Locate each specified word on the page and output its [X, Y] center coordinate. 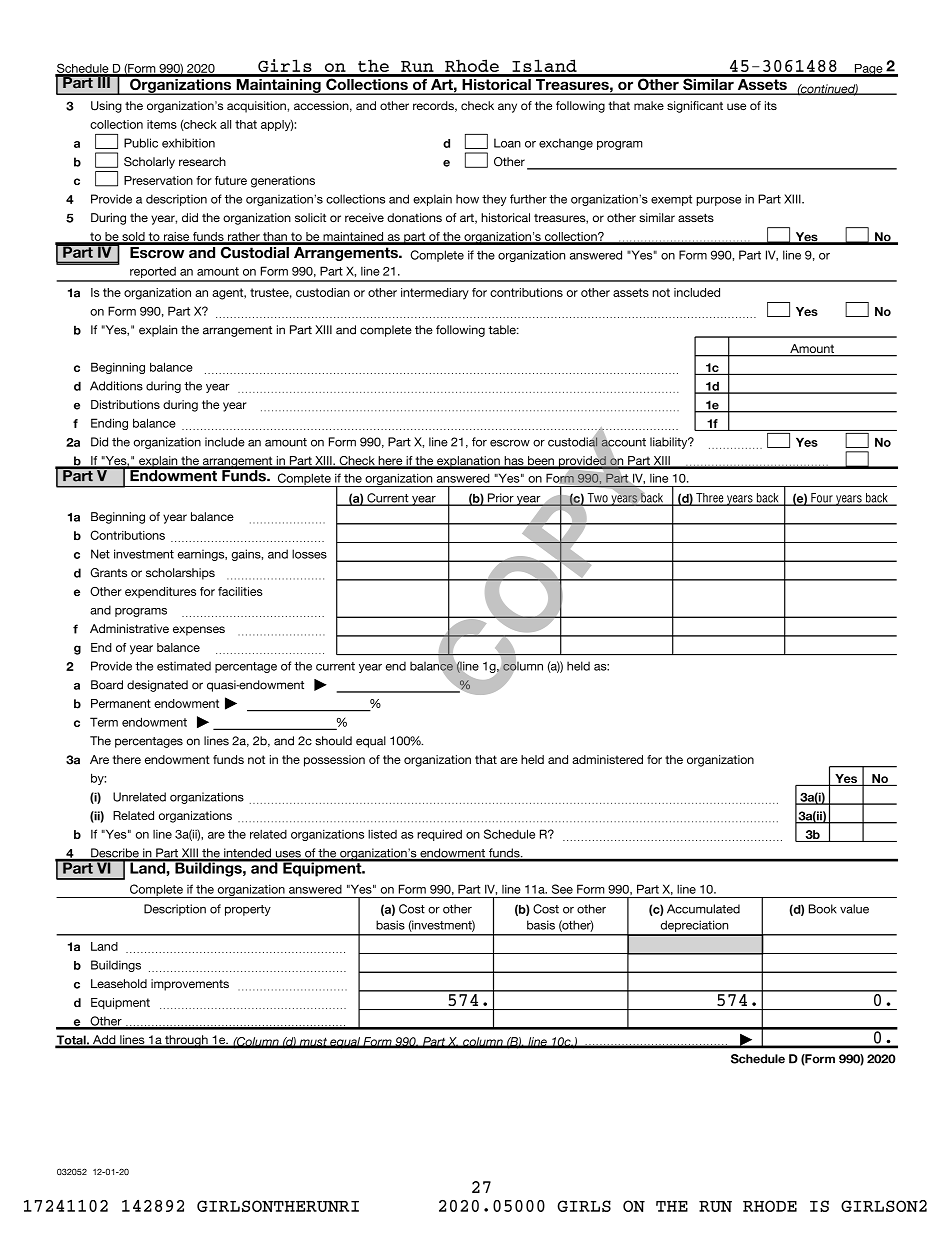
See [562, 889]
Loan [507, 143]
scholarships [180, 574]
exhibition [188, 143]
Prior [500, 499]
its [771, 105]
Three [710, 499]
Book [823, 909]
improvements [190, 985]
